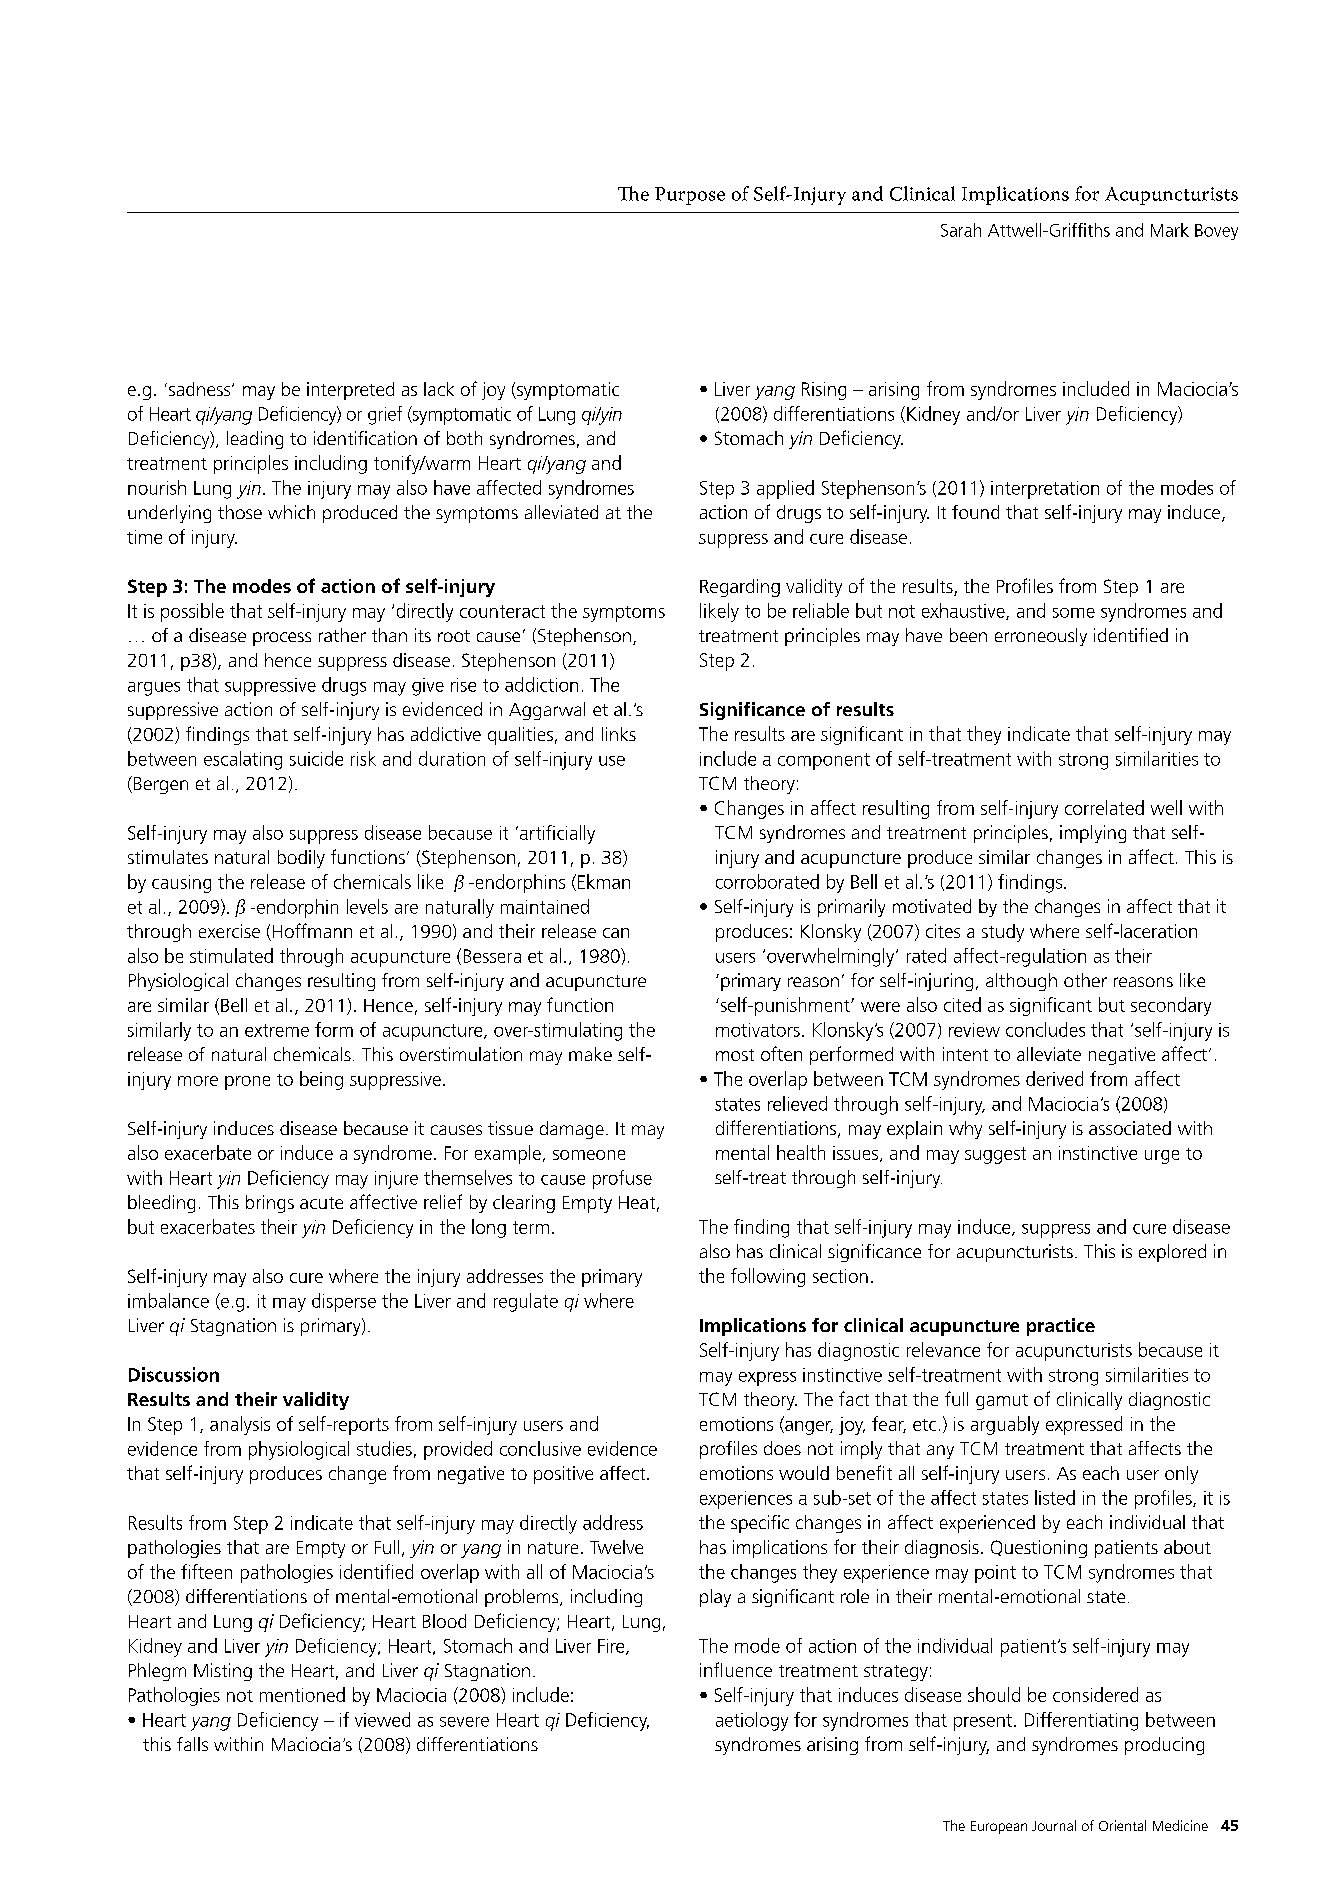 The image size is (1334, 1886). Describe the element at coordinates (961, 230) in the image. I see `Sarah` at that location.
